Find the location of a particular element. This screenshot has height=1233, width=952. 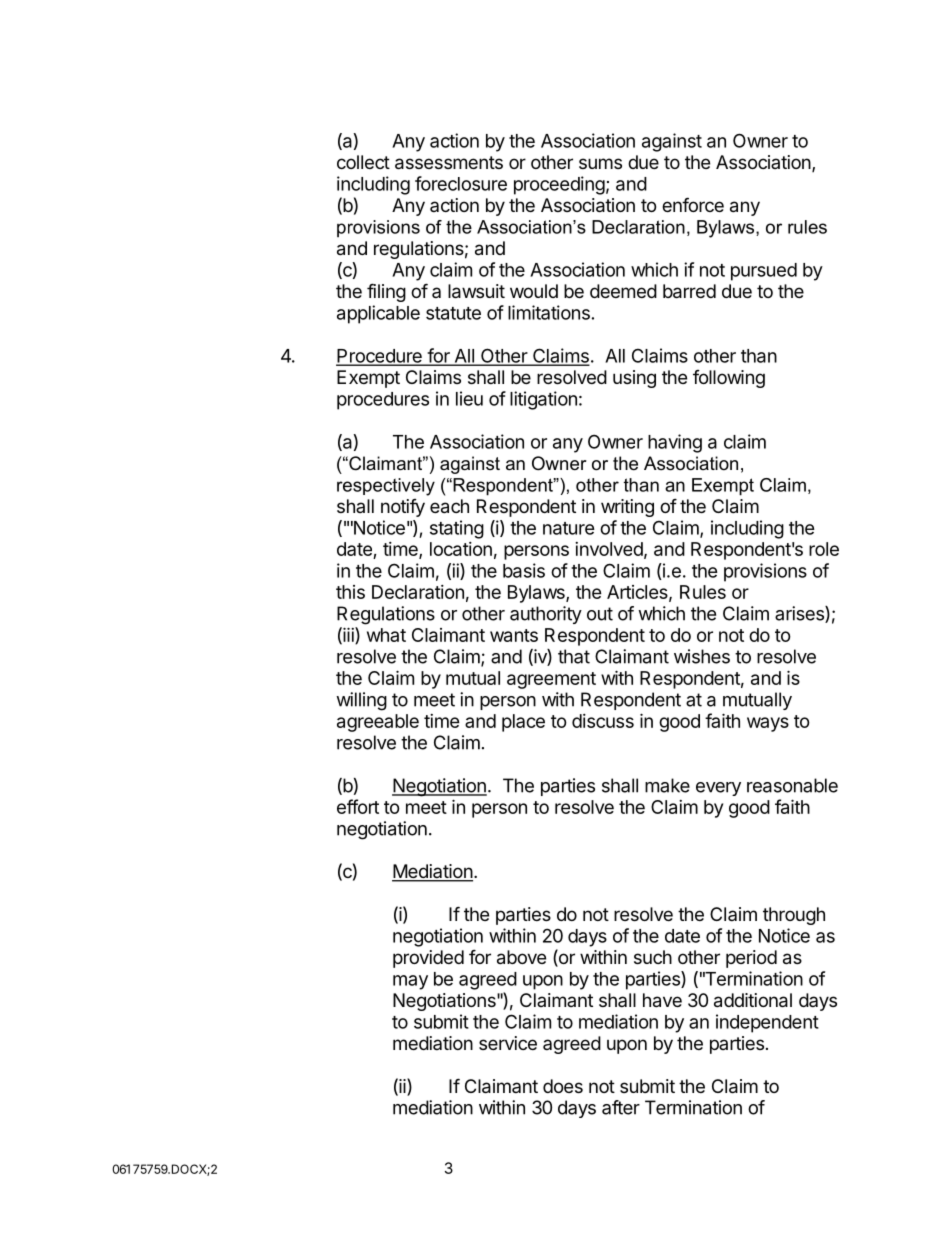

arises is located at coordinates (800, 614).
